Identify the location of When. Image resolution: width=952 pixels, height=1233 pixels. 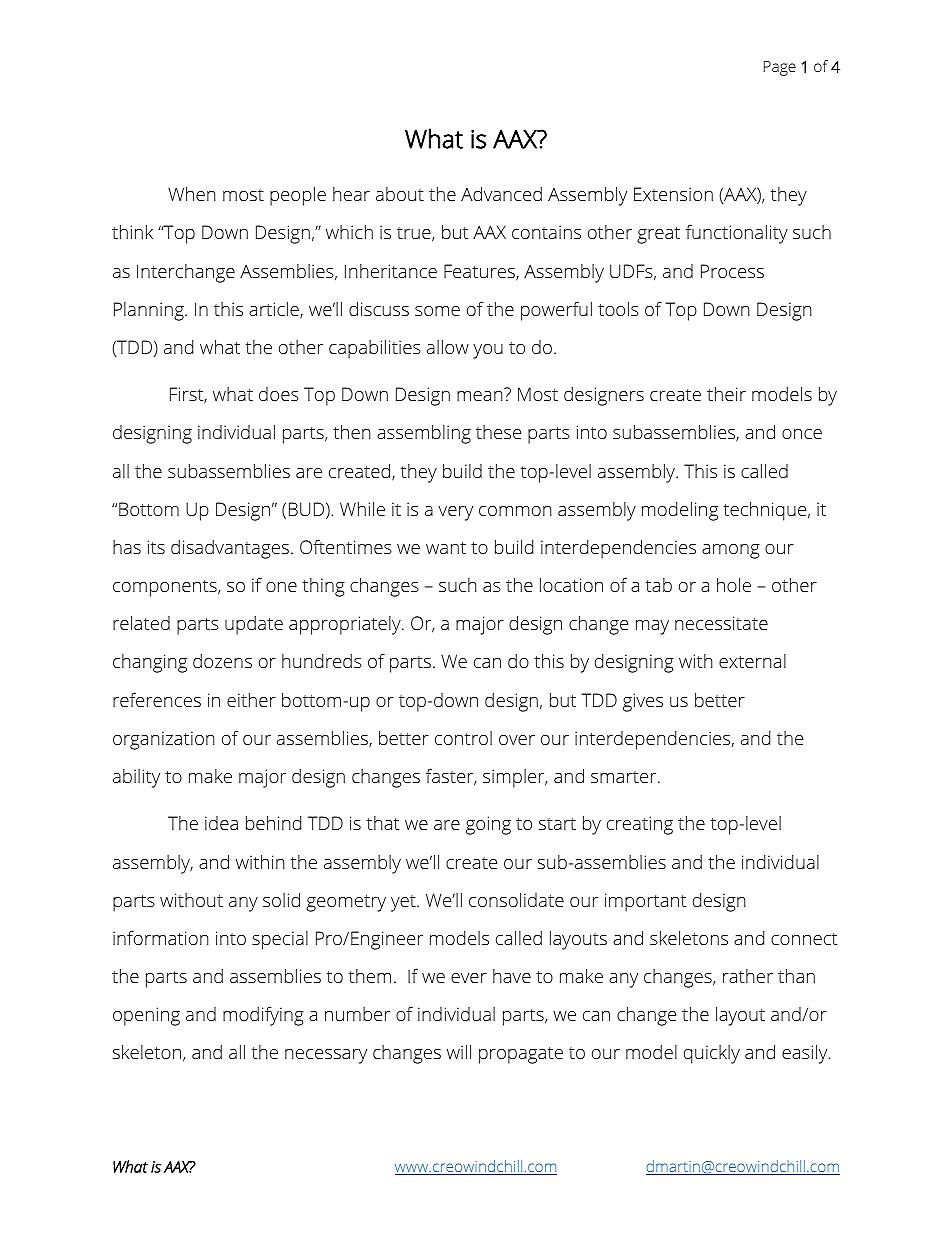
(192, 194).
